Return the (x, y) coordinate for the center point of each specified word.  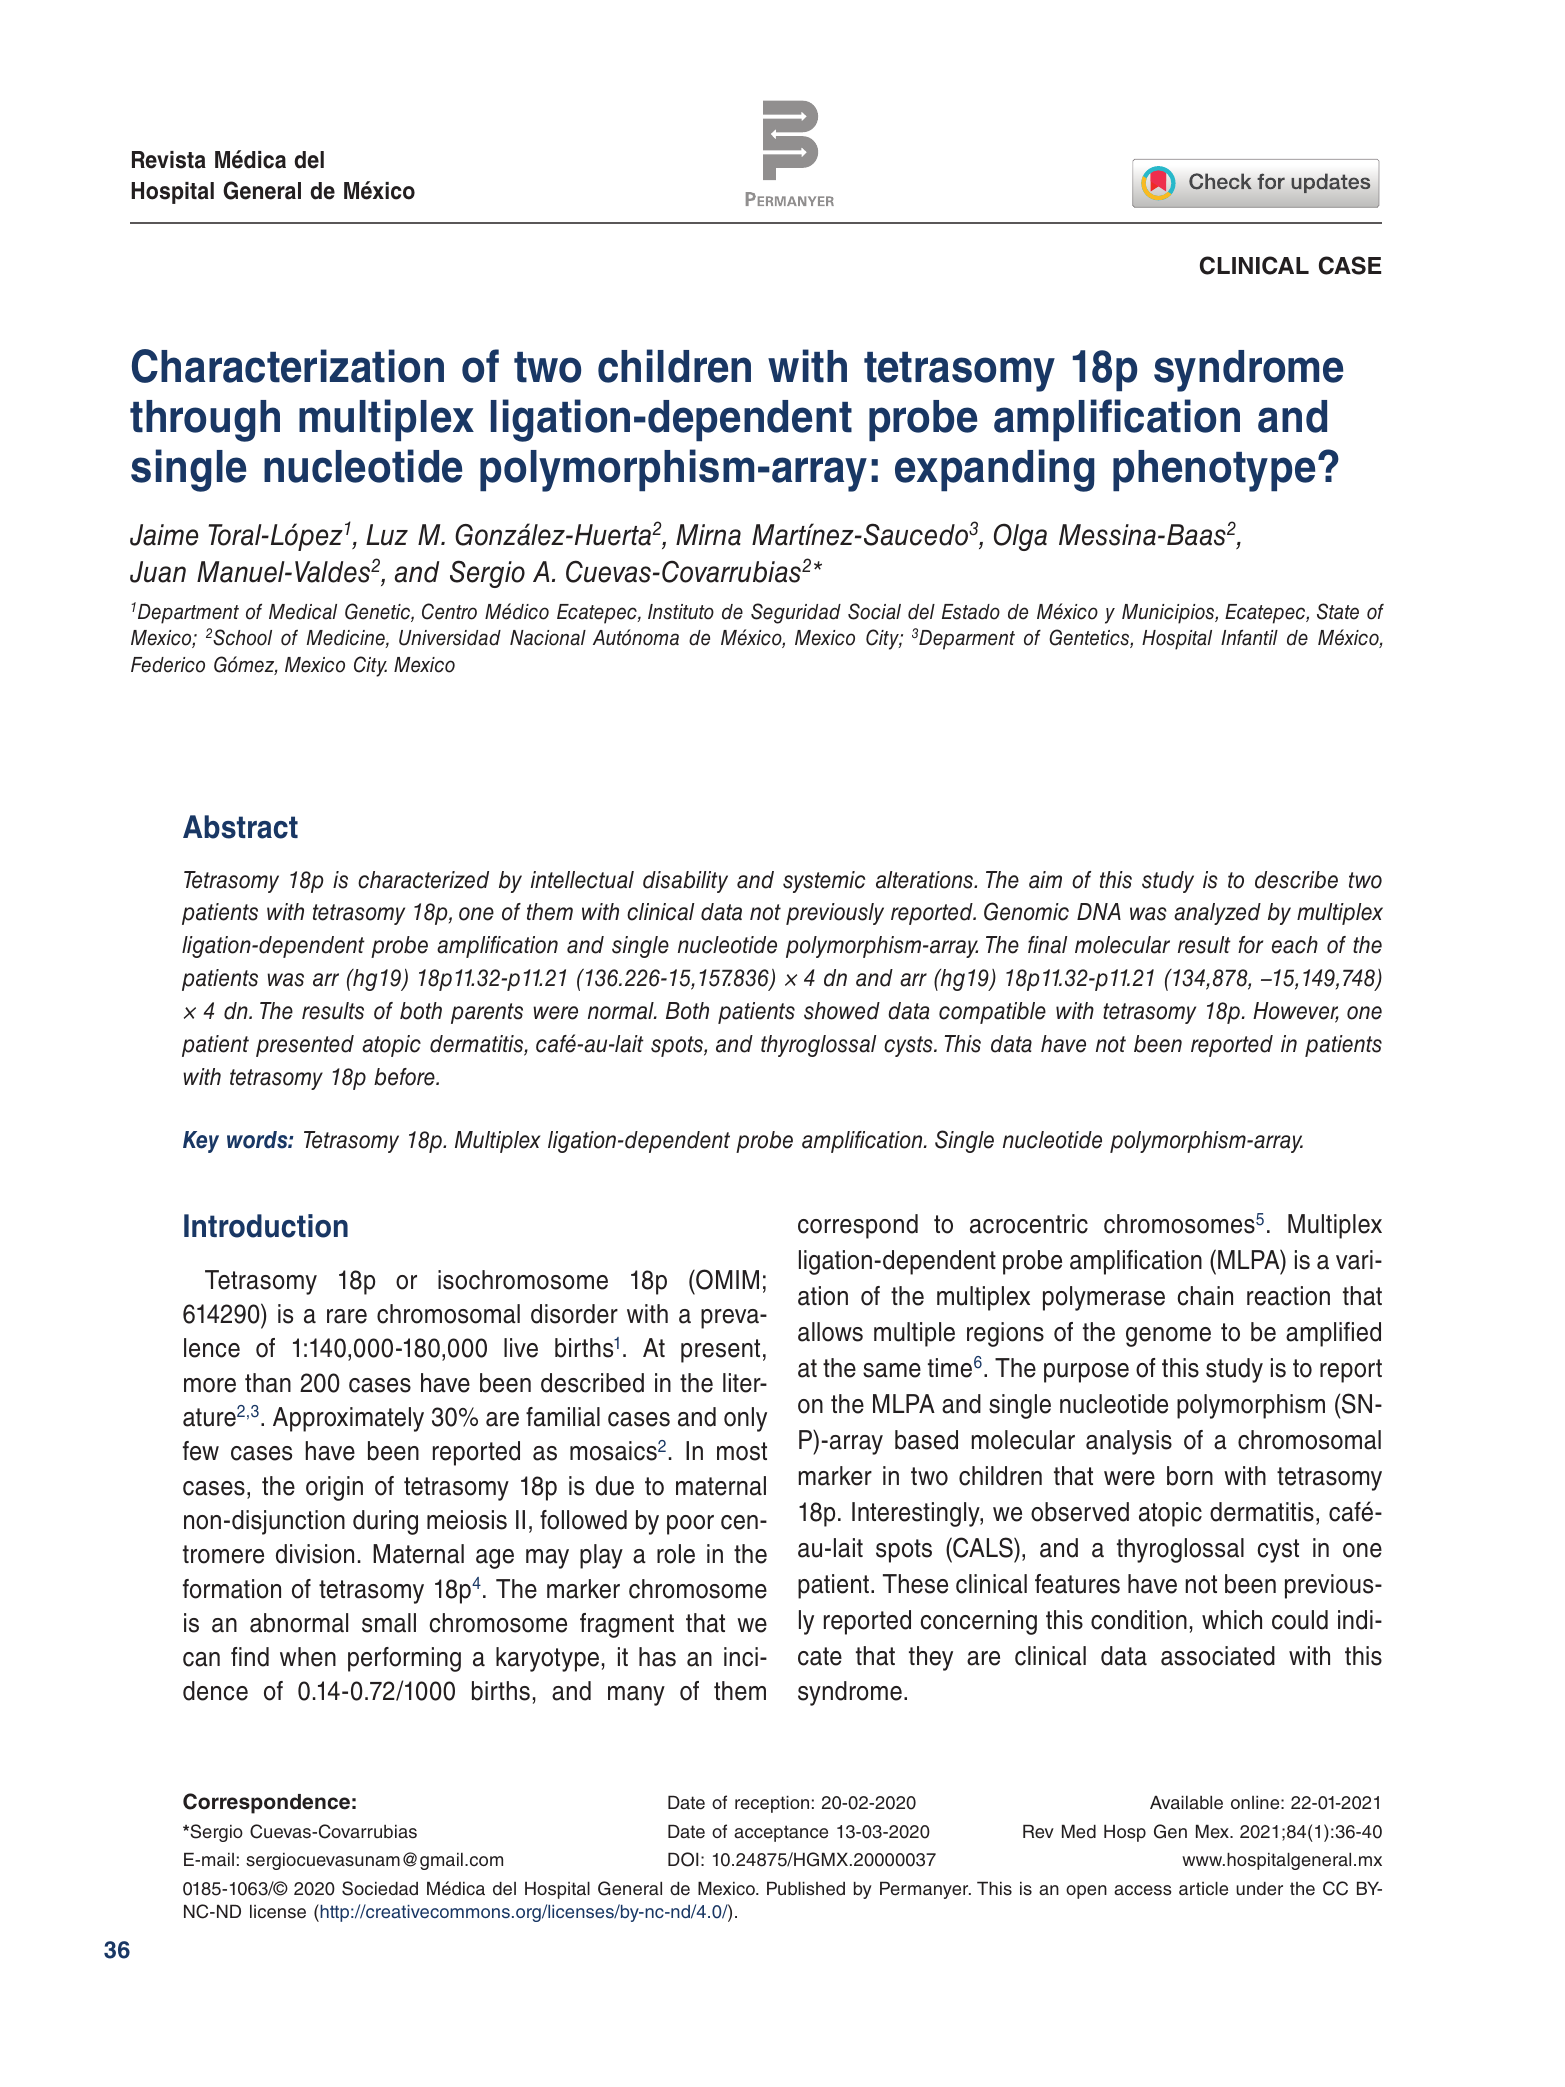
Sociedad (380, 1888)
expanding (995, 470)
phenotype (1214, 471)
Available (1186, 1803)
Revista (169, 160)
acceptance (781, 1833)
